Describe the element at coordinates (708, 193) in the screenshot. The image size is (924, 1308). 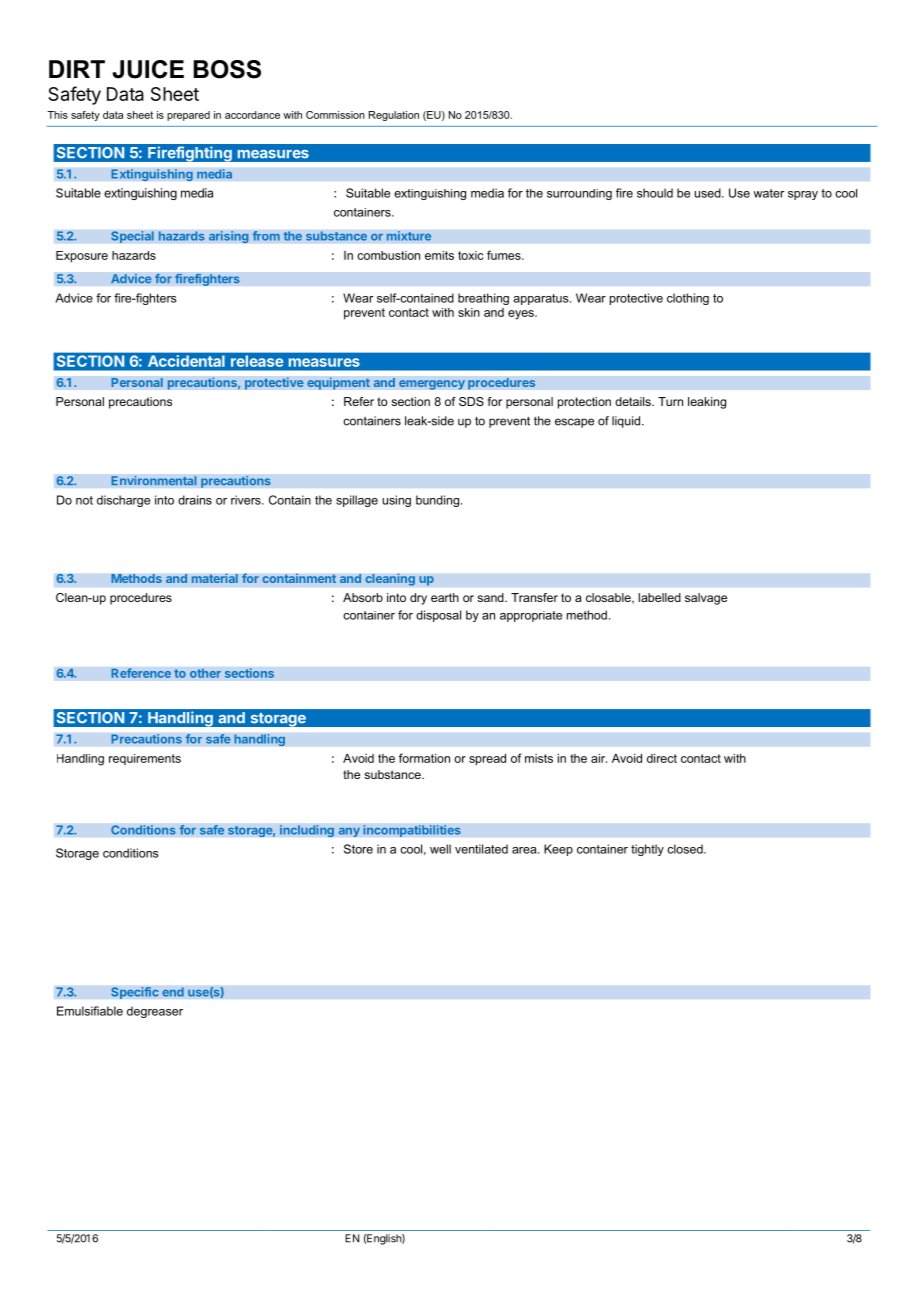
I see `used` at that location.
